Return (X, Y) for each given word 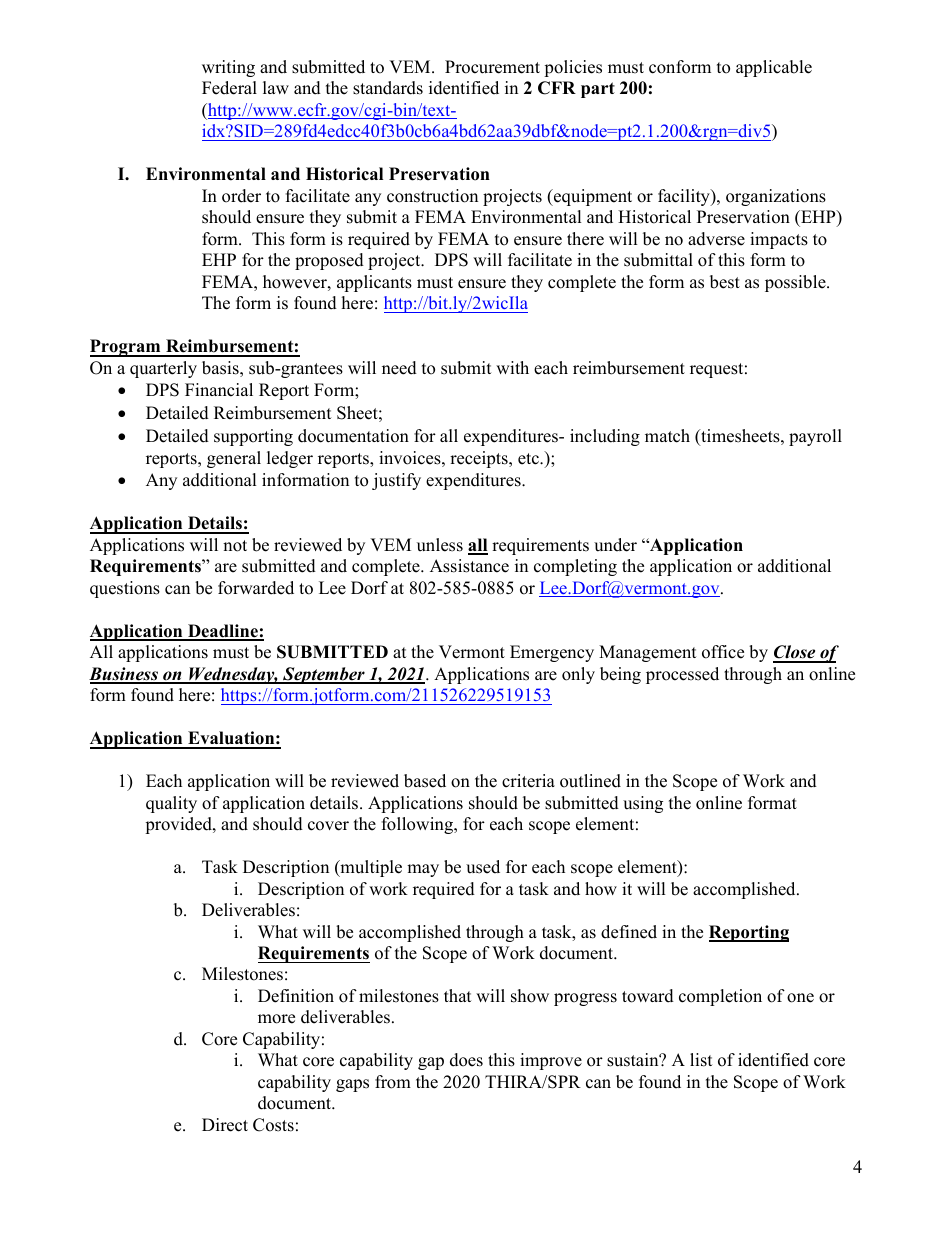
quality (171, 804)
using (643, 804)
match (667, 436)
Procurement (492, 67)
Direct (225, 1125)
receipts (480, 459)
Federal (229, 88)
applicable (774, 68)
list (701, 1060)
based (425, 781)
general (234, 459)
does (466, 1060)
